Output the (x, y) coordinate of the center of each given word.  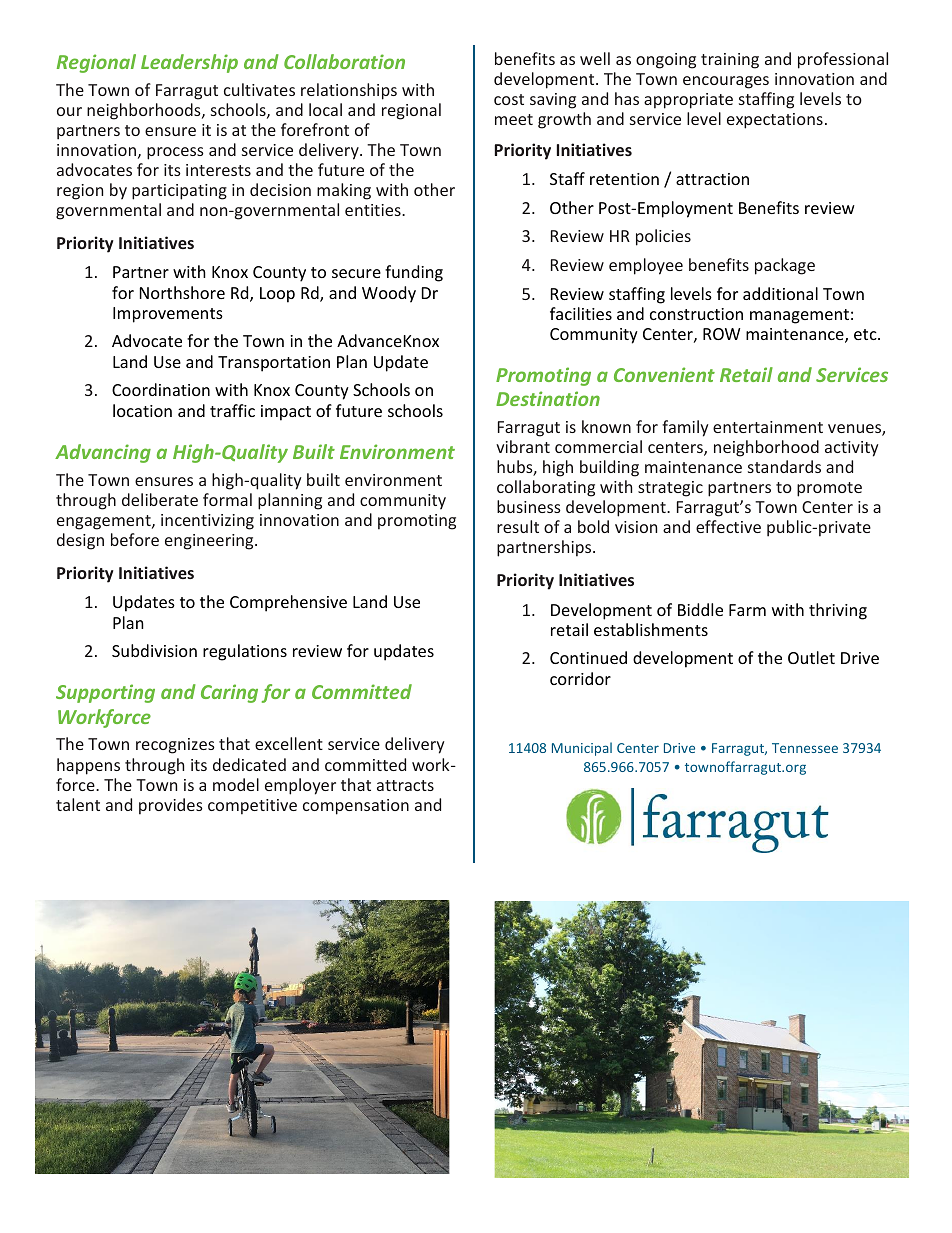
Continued (588, 657)
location (142, 410)
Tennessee (805, 748)
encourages (726, 82)
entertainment (768, 427)
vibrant (523, 446)
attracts (405, 785)
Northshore (182, 292)
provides (171, 806)
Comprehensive (288, 603)
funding (414, 273)
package (785, 266)
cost (509, 99)
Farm (747, 610)
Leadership (189, 63)
